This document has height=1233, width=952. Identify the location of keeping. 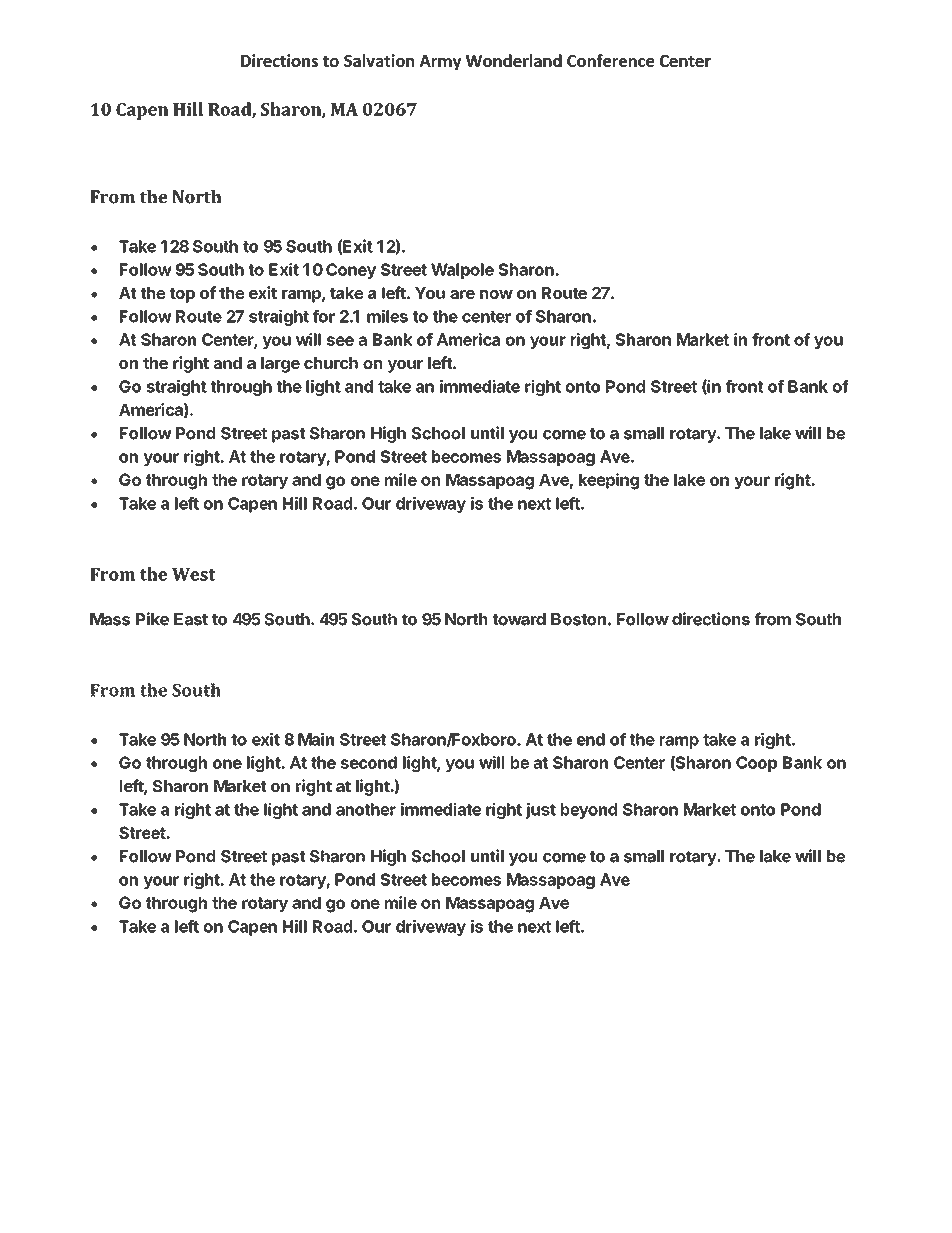
(609, 481).
